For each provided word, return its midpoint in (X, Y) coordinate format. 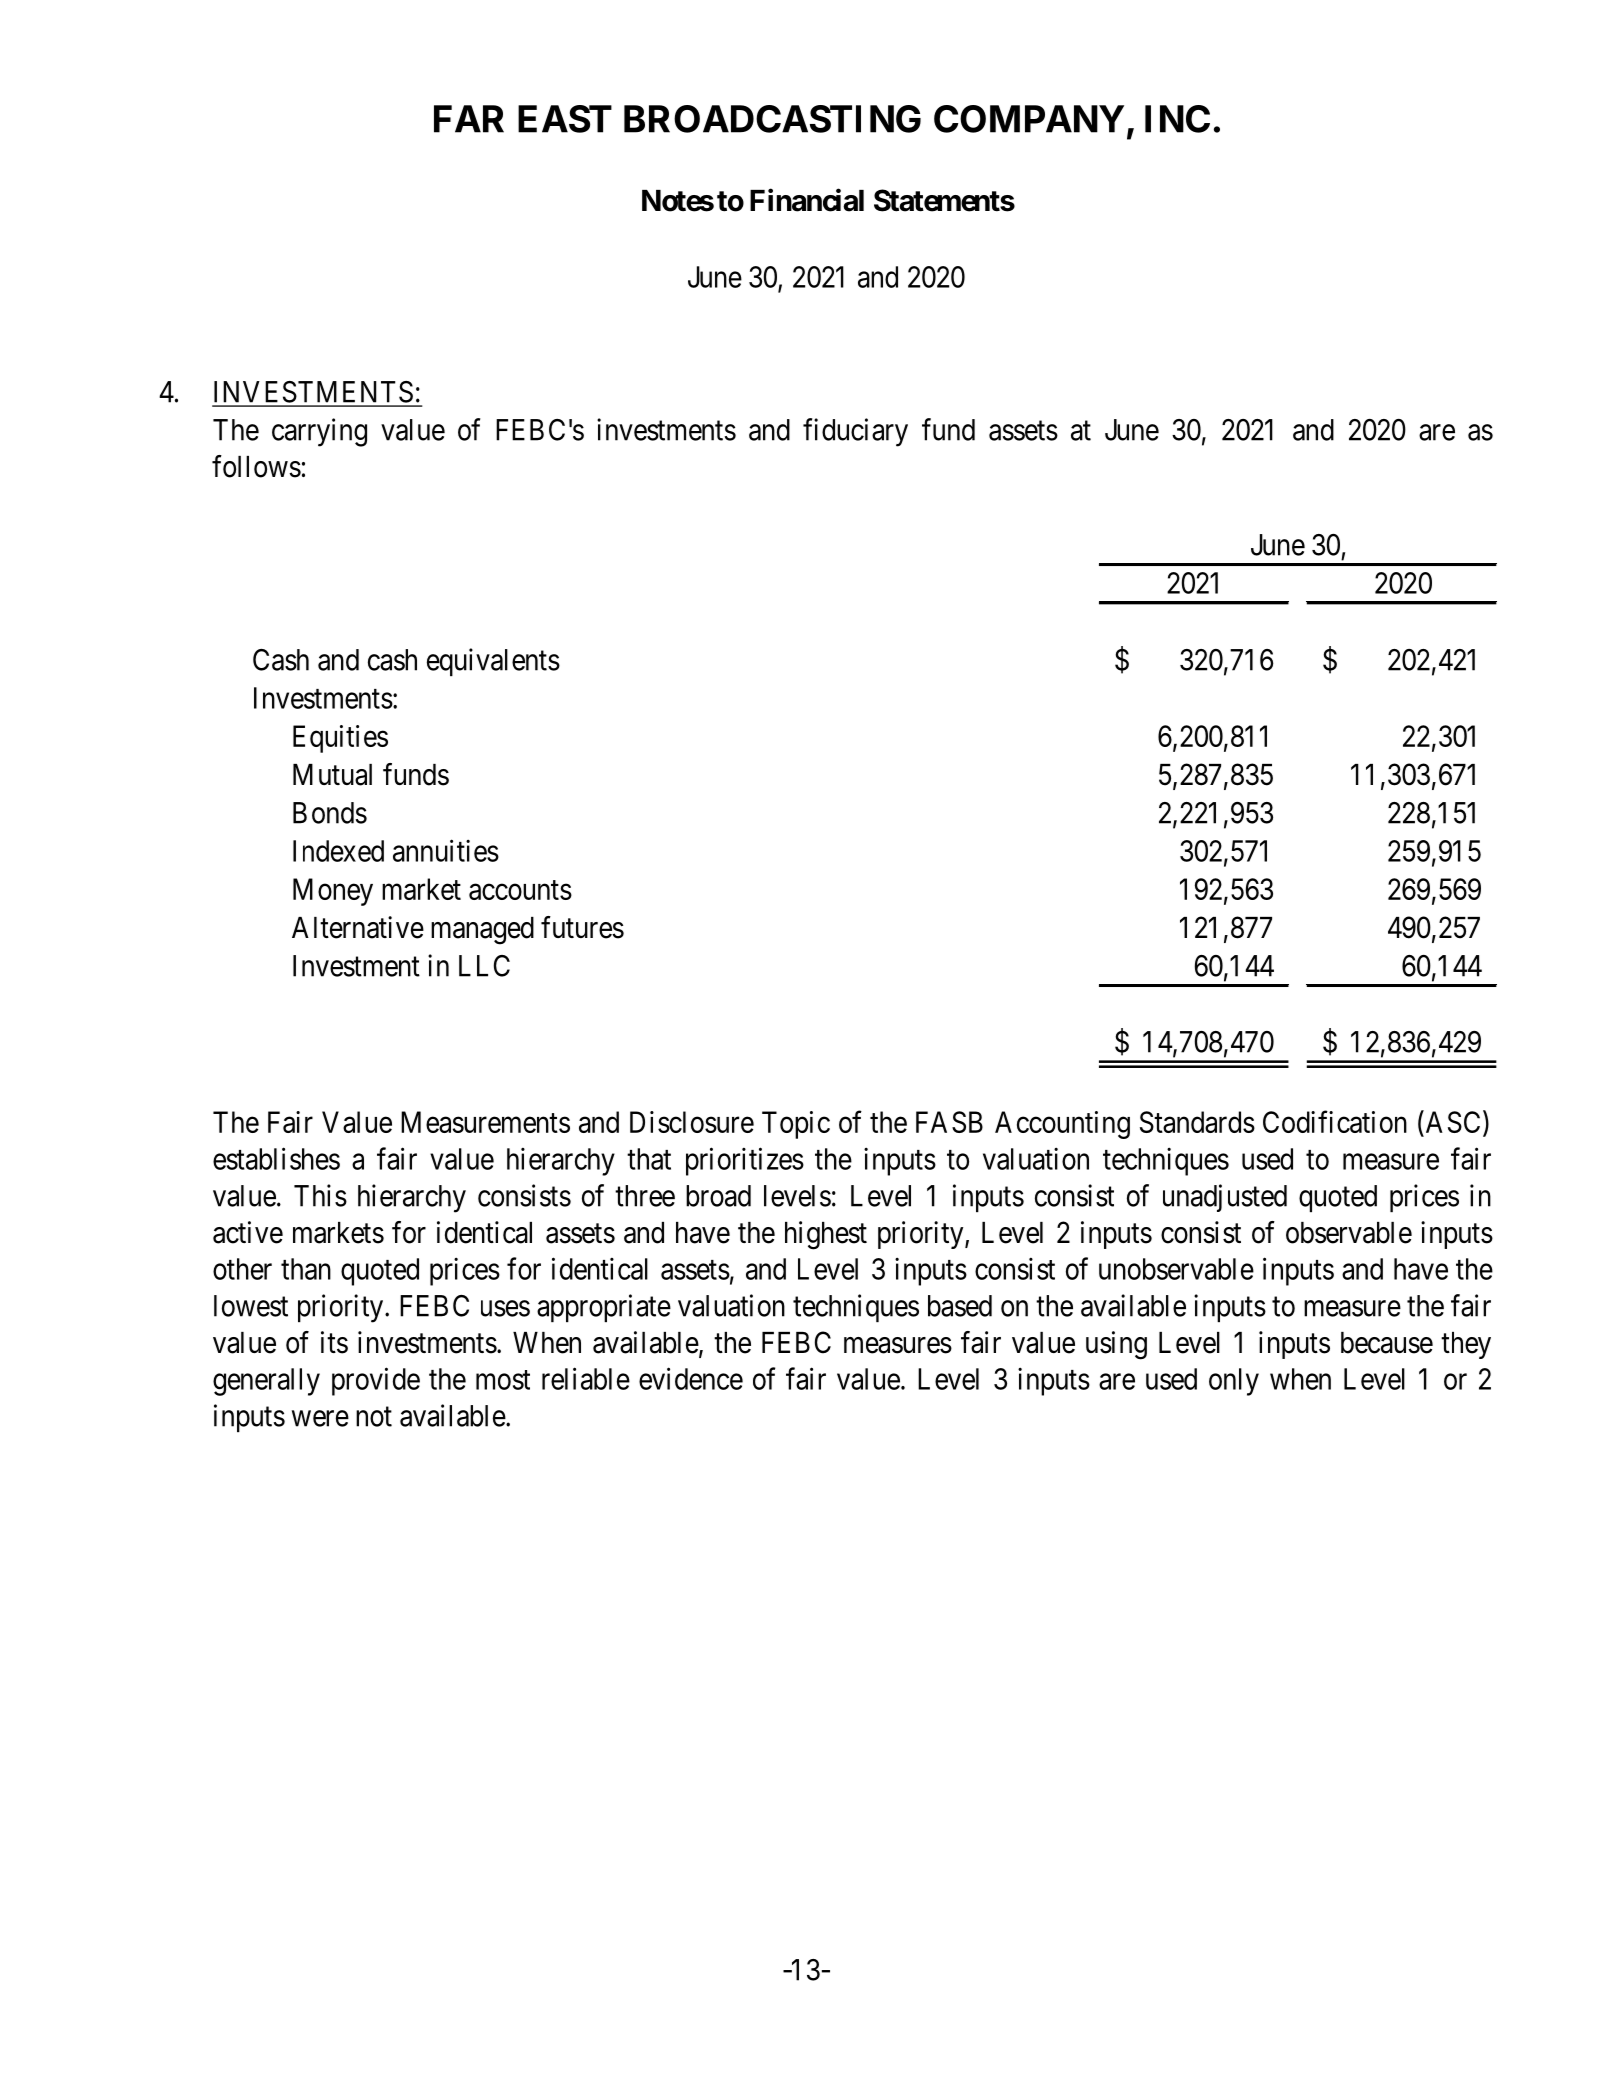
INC (1177, 119)
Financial (807, 200)
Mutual (332, 775)
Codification (1335, 1122)
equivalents (493, 662)
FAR (469, 119)
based (960, 1306)
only (1234, 1382)
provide (376, 1381)
